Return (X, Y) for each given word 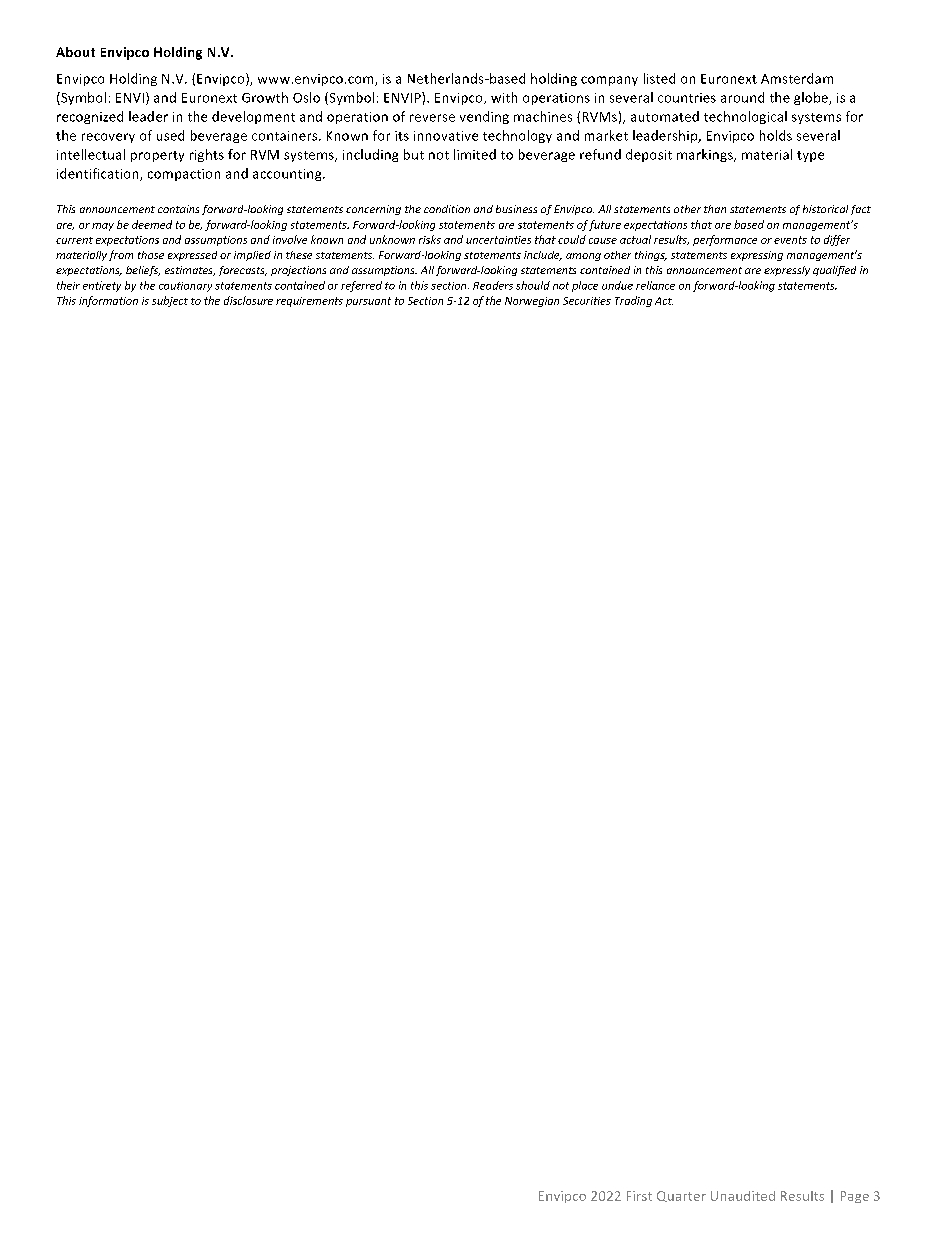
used (170, 135)
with (504, 97)
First (639, 1196)
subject (170, 301)
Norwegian (532, 302)
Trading (633, 301)
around (742, 97)
